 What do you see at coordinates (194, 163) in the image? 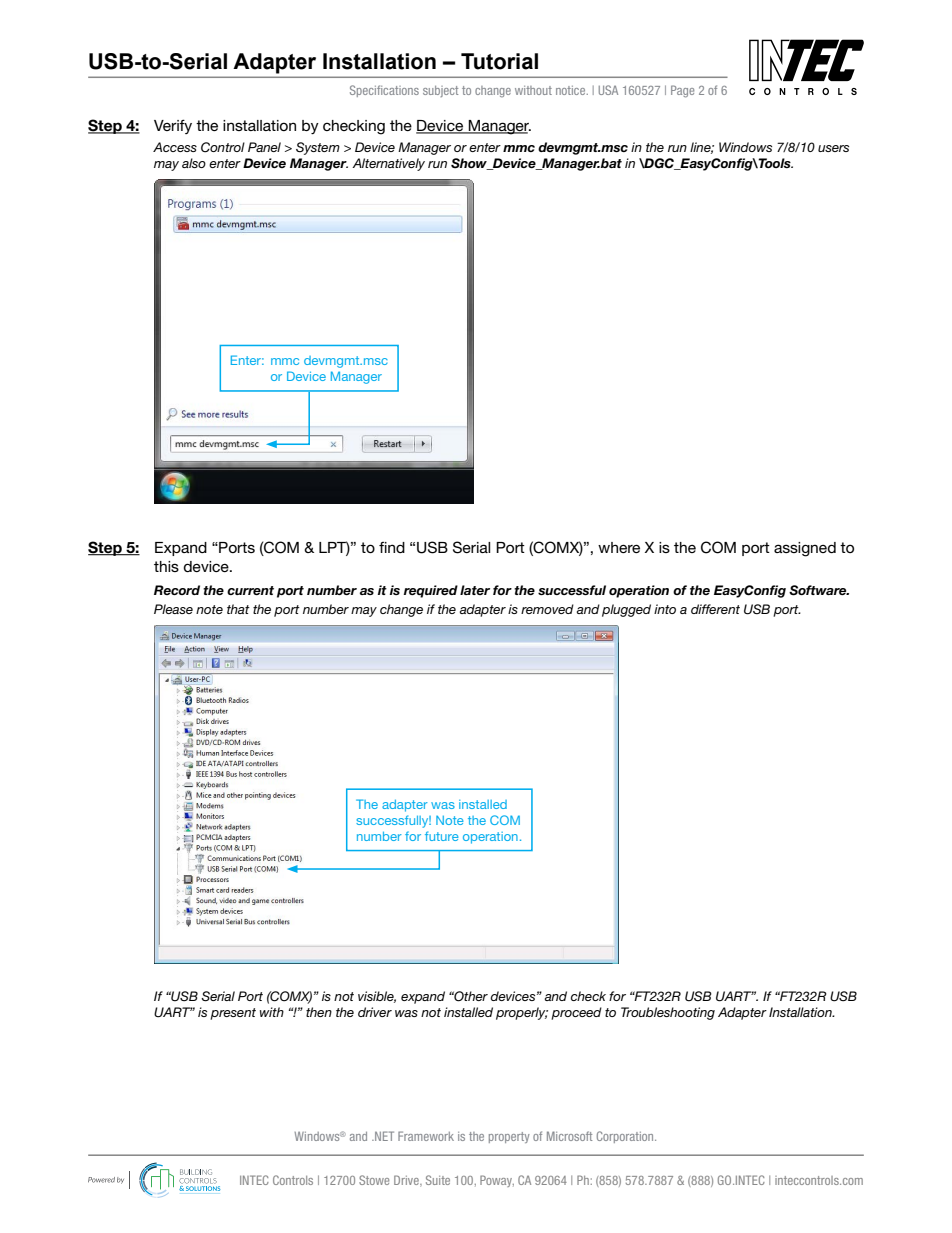
I see `also` at bounding box center [194, 163].
